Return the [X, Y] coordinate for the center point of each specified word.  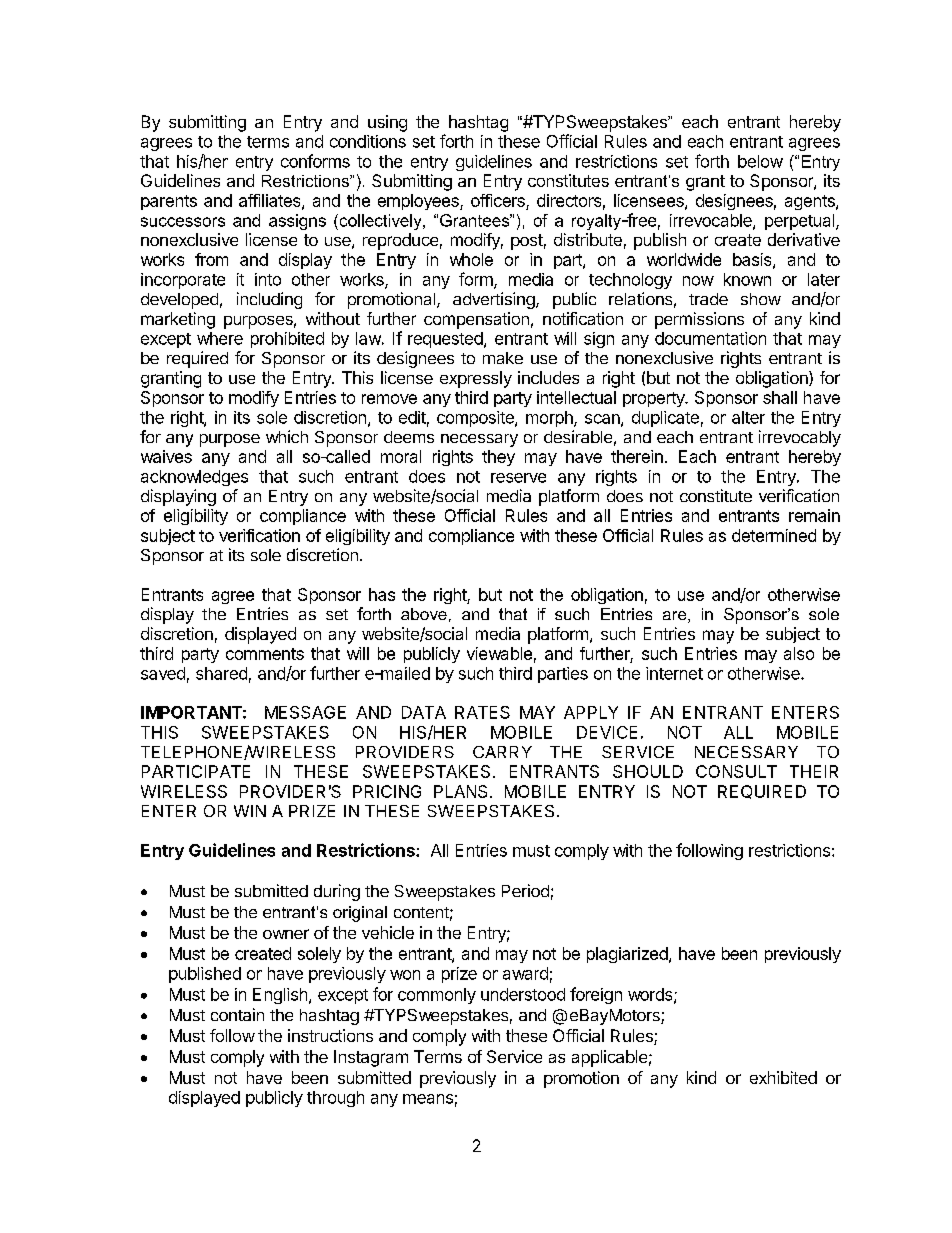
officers [499, 202]
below [760, 161]
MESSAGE [305, 712]
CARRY [502, 752]
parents [169, 202]
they [498, 458]
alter [748, 417]
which [287, 436]
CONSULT [736, 771]
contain [237, 1014]
